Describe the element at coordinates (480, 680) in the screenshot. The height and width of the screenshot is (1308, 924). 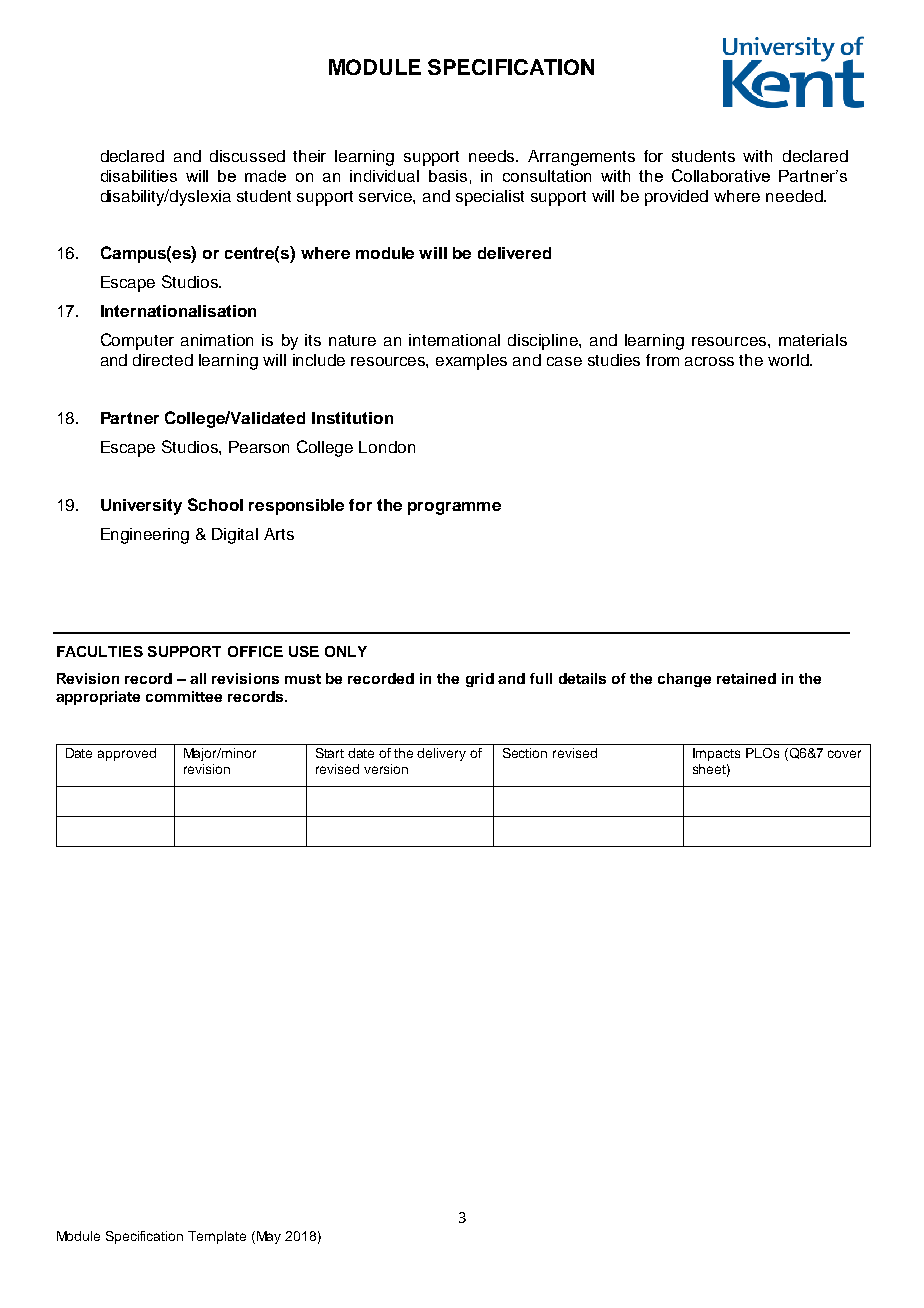
I see `grid` at that location.
